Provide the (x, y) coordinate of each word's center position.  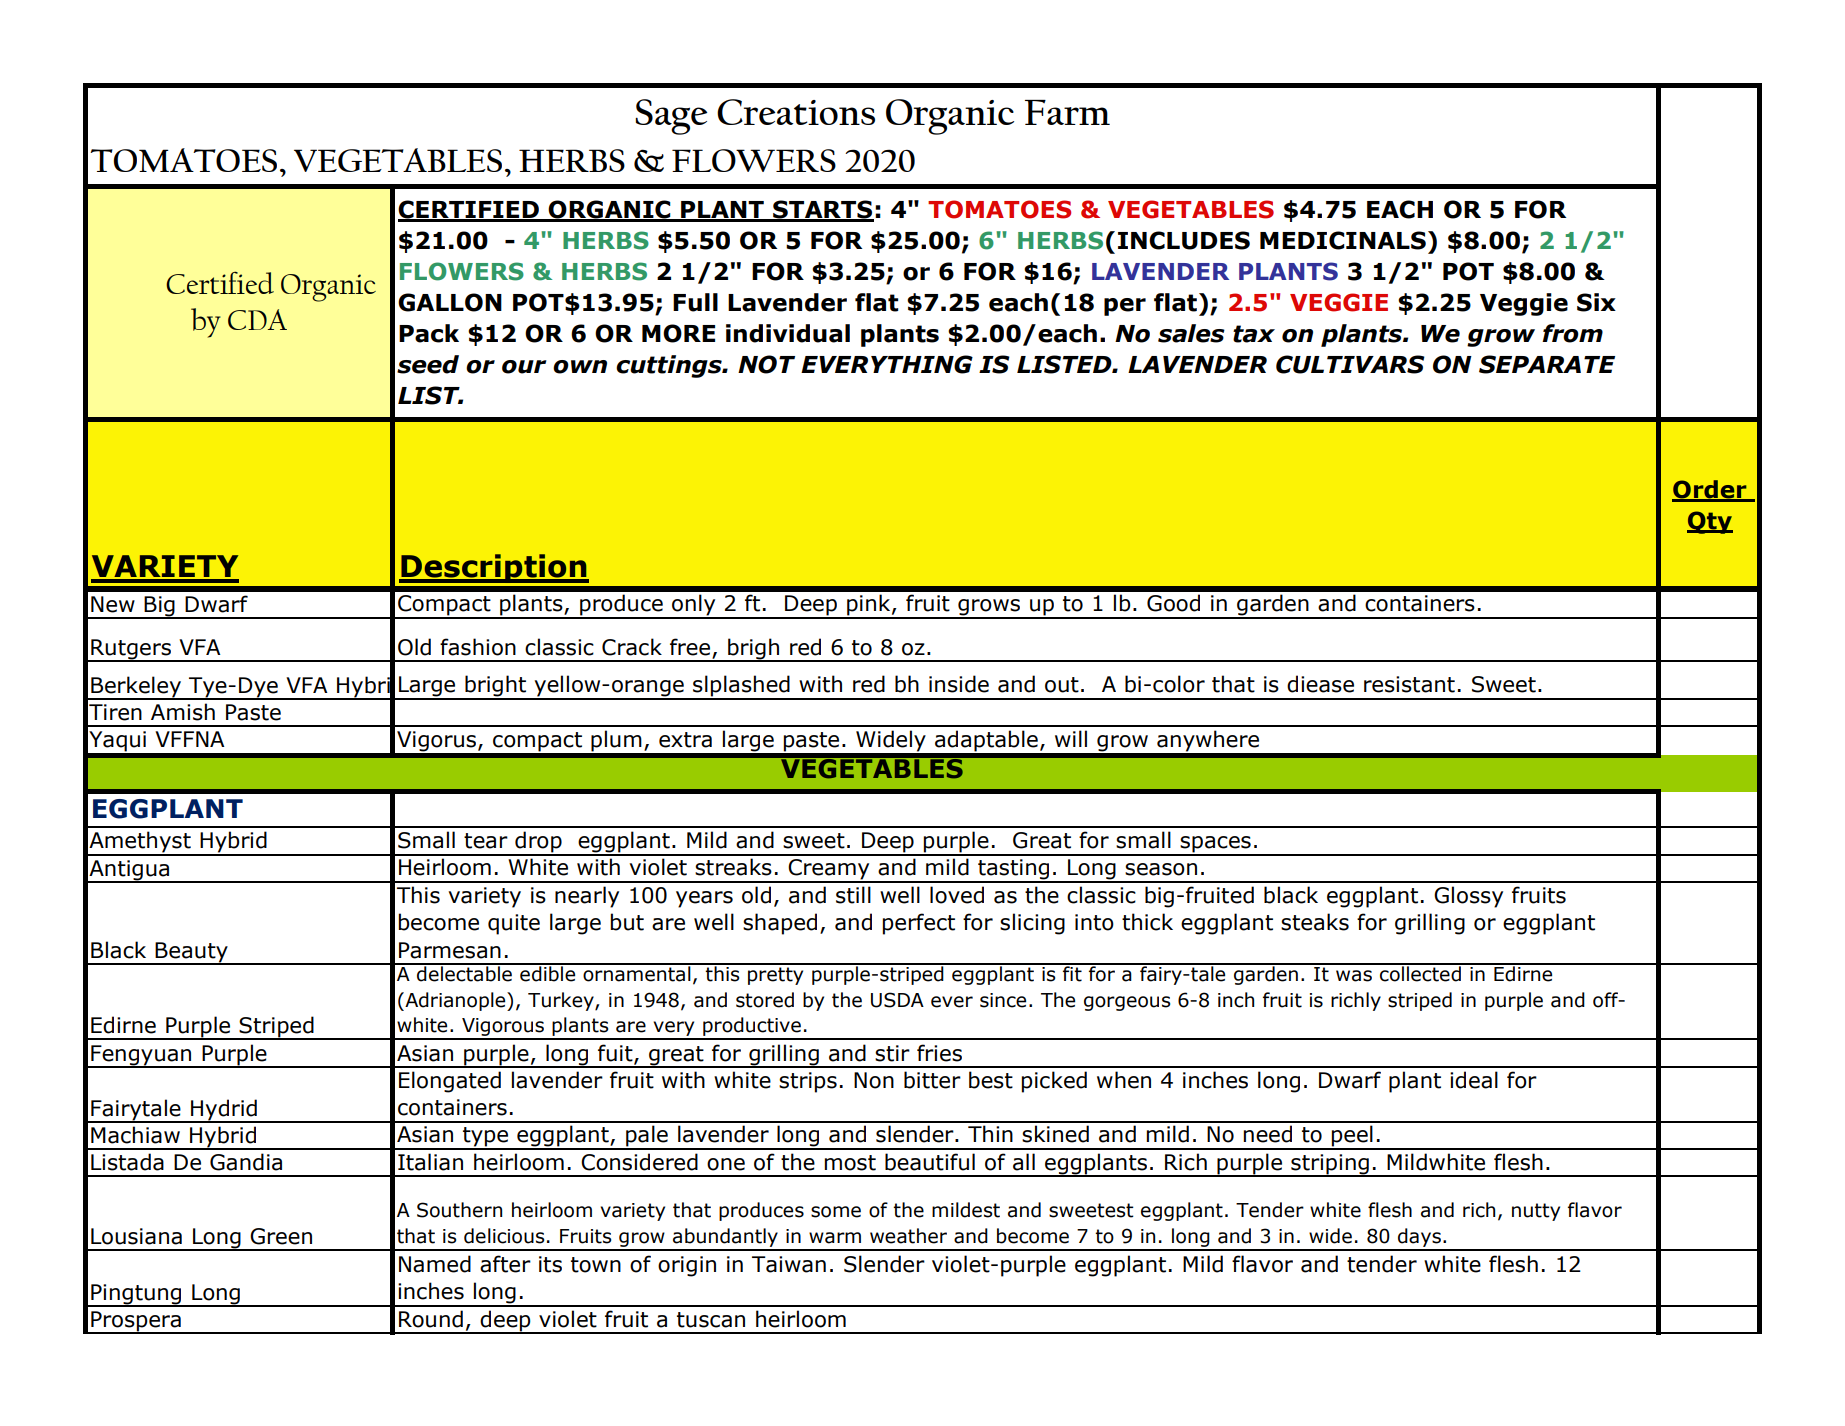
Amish (183, 712)
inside (959, 684)
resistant (1409, 684)
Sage (671, 117)
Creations (796, 112)
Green (281, 1236)
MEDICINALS (1343, 240)
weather (908, 1236)
